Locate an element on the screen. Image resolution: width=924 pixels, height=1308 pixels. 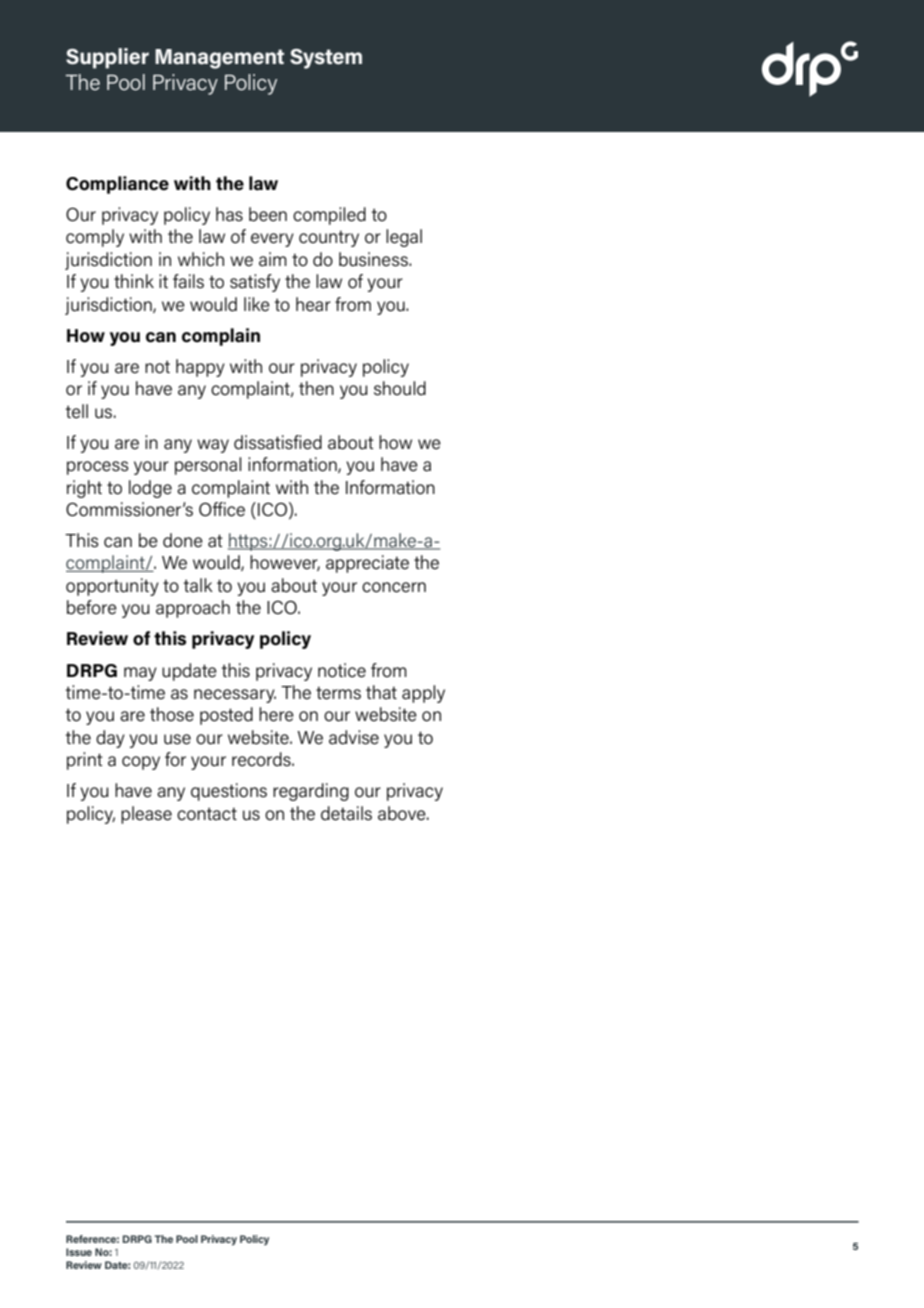
please is located at coordinates (146, 815).
